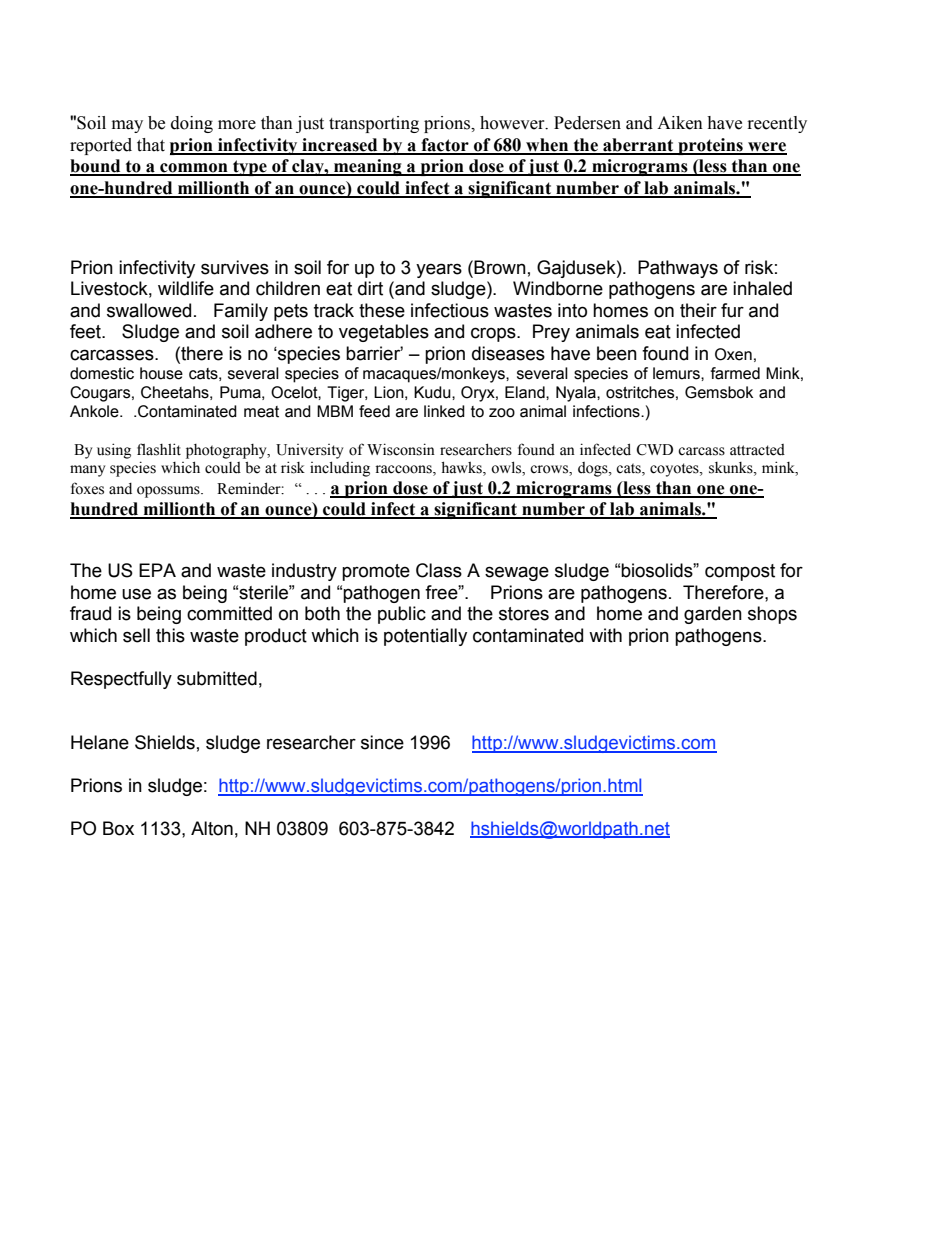 This page has height=1233, width=952. Describe the element at coordinates (157, 570) in the page. I see `EPA` at that location.
